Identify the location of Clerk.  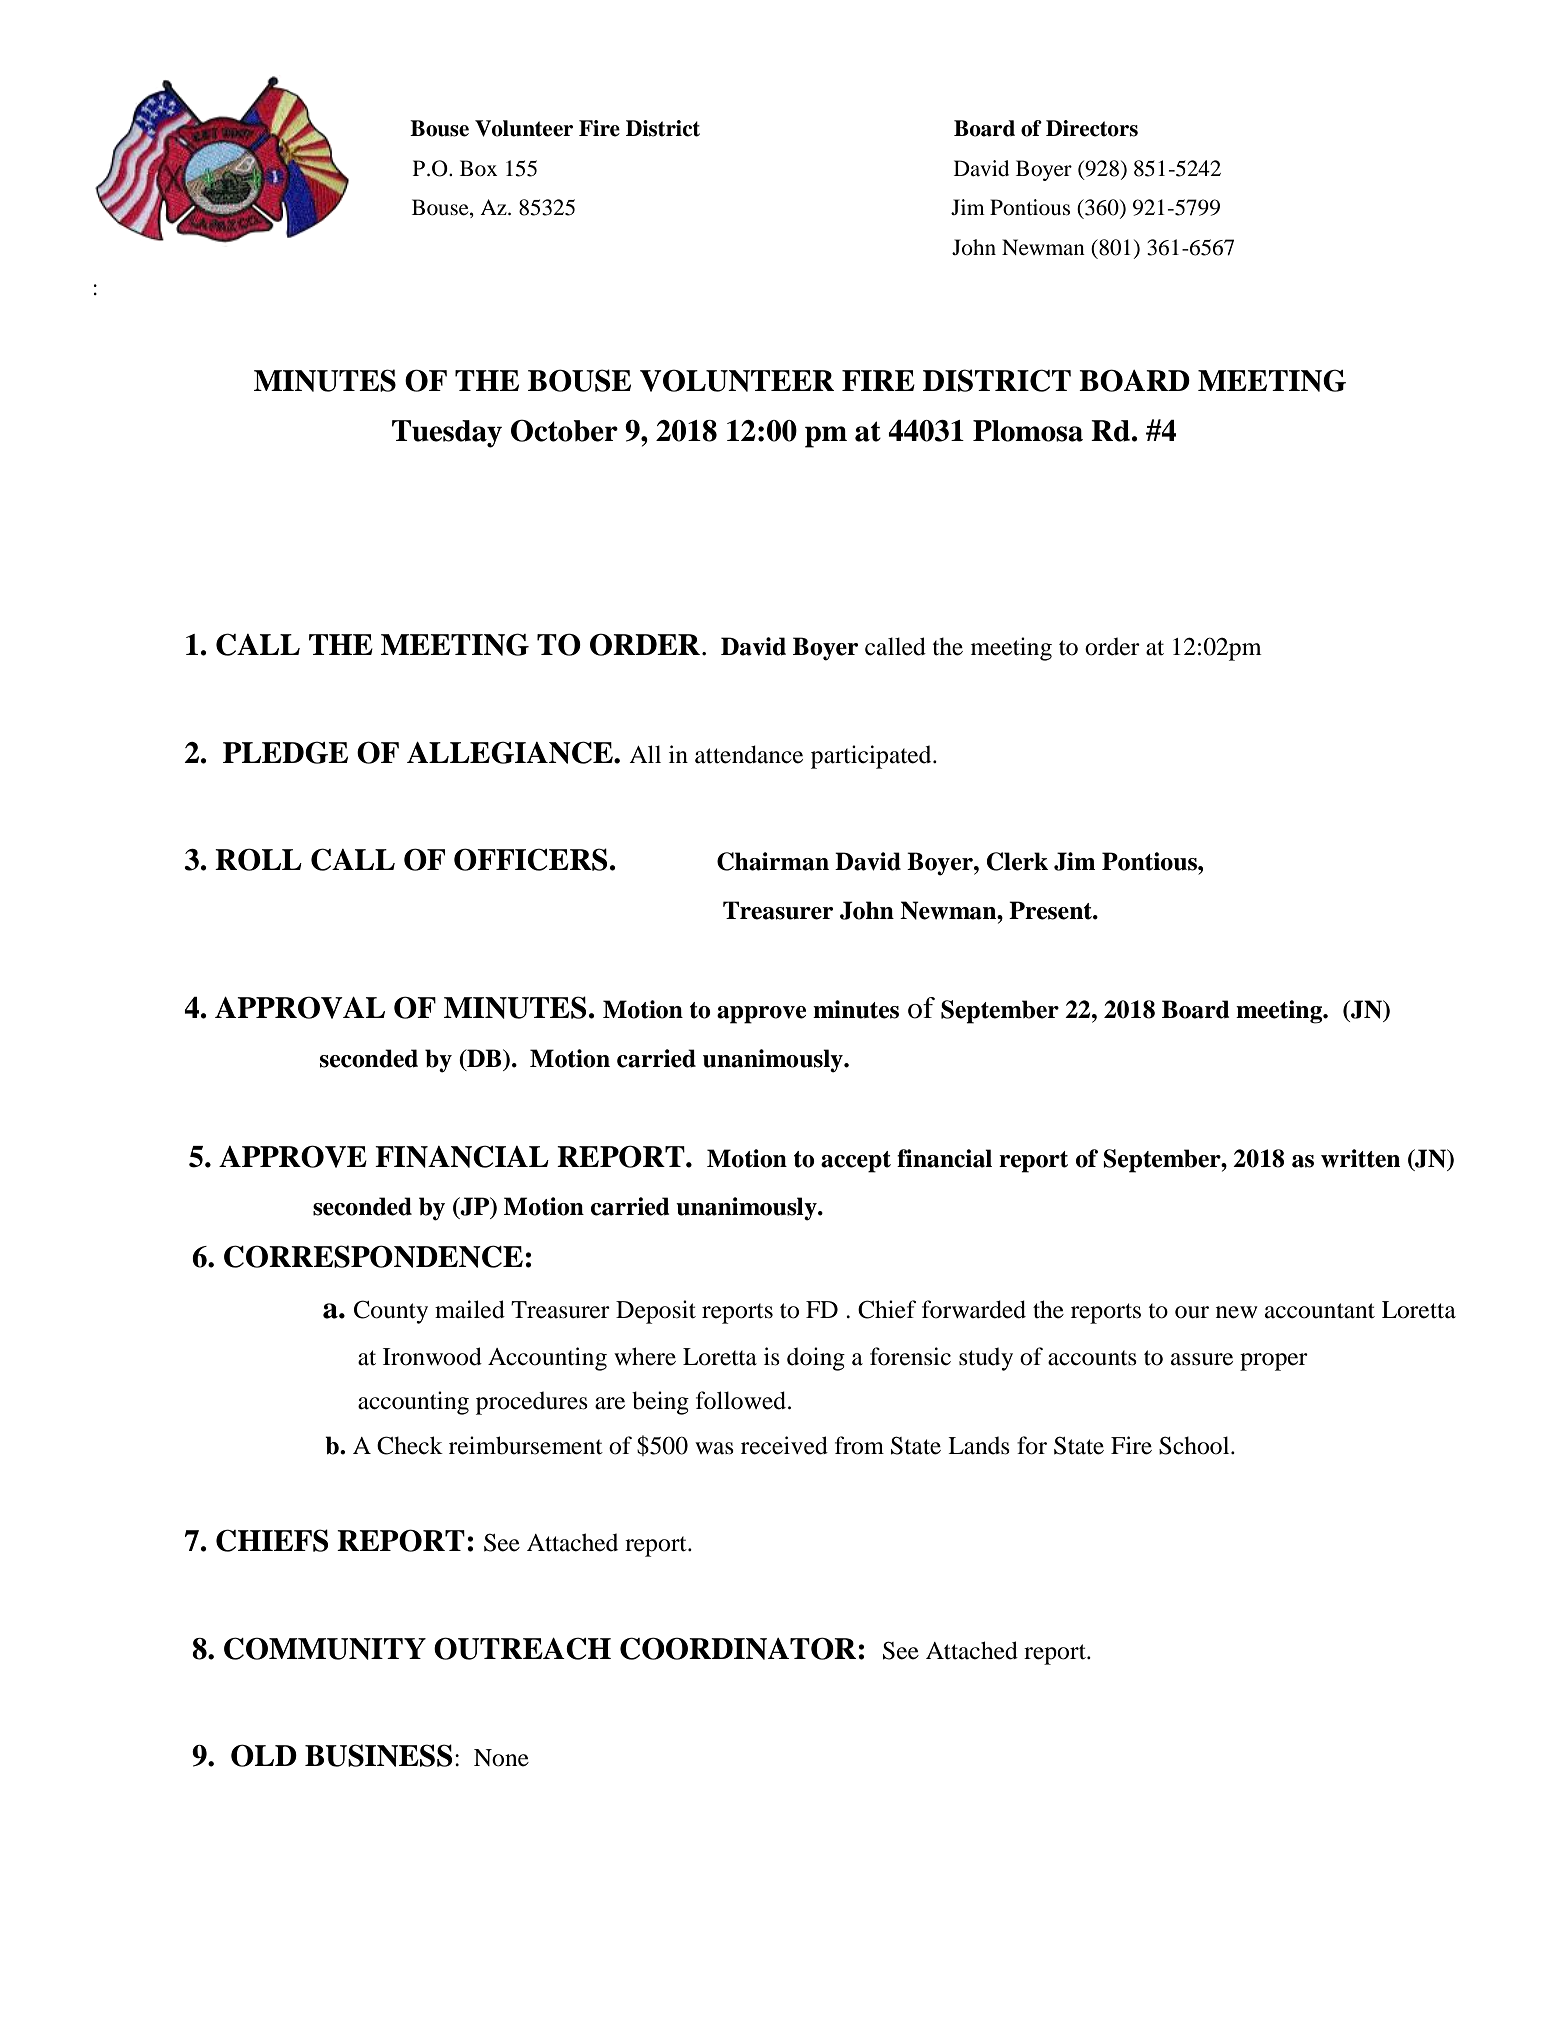
(1017, 861).
